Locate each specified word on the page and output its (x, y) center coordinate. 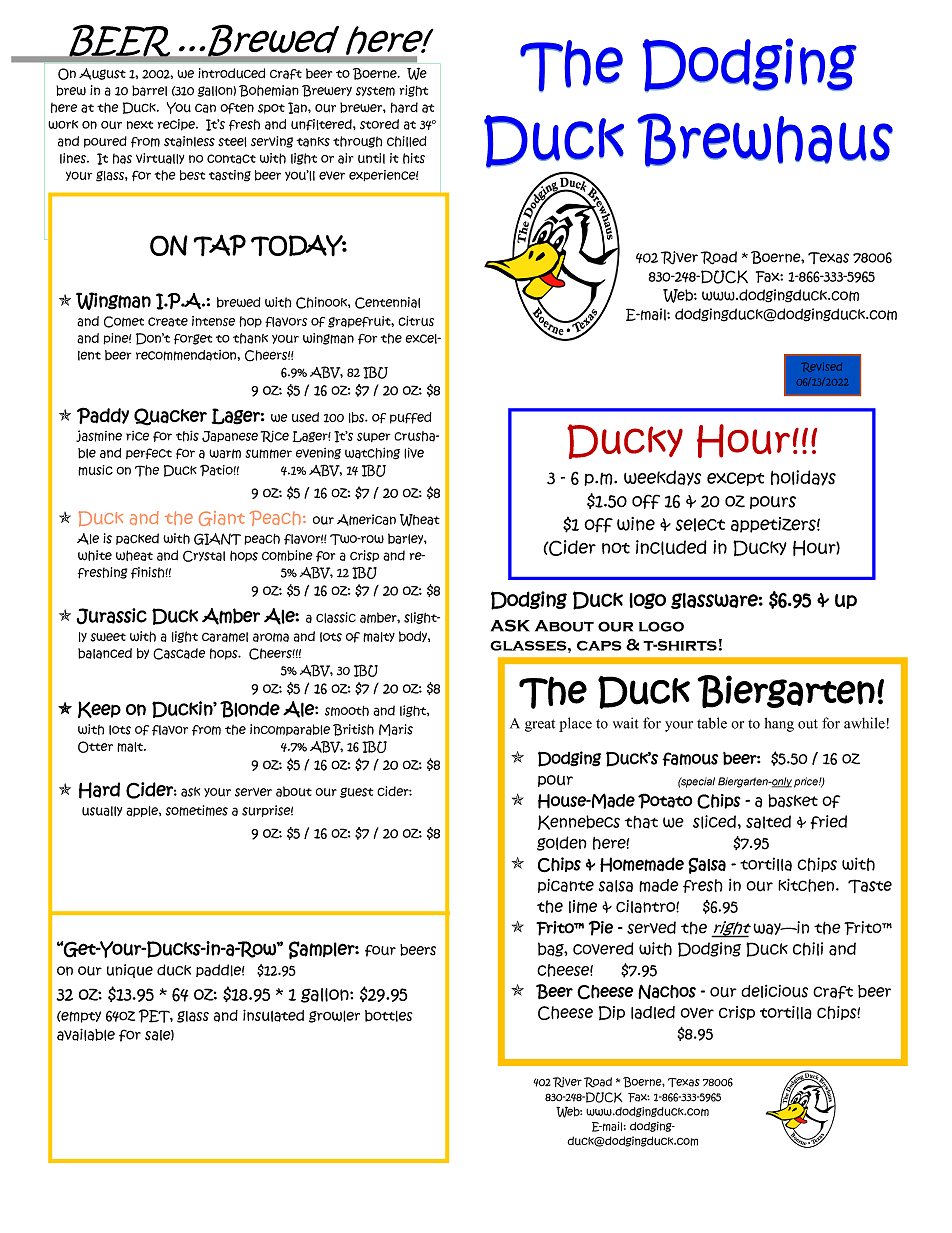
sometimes (197, 810)
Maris (396, 730)
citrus (416, 321)
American (366, 520)
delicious (774, 991)
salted (768, 822)
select (700, 525)
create (168, 322)
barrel (149, 90)
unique (130, 971)
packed (137, 539)
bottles (389, 1016)
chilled (407, 141)
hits (414, 158)
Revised (821, 367)
